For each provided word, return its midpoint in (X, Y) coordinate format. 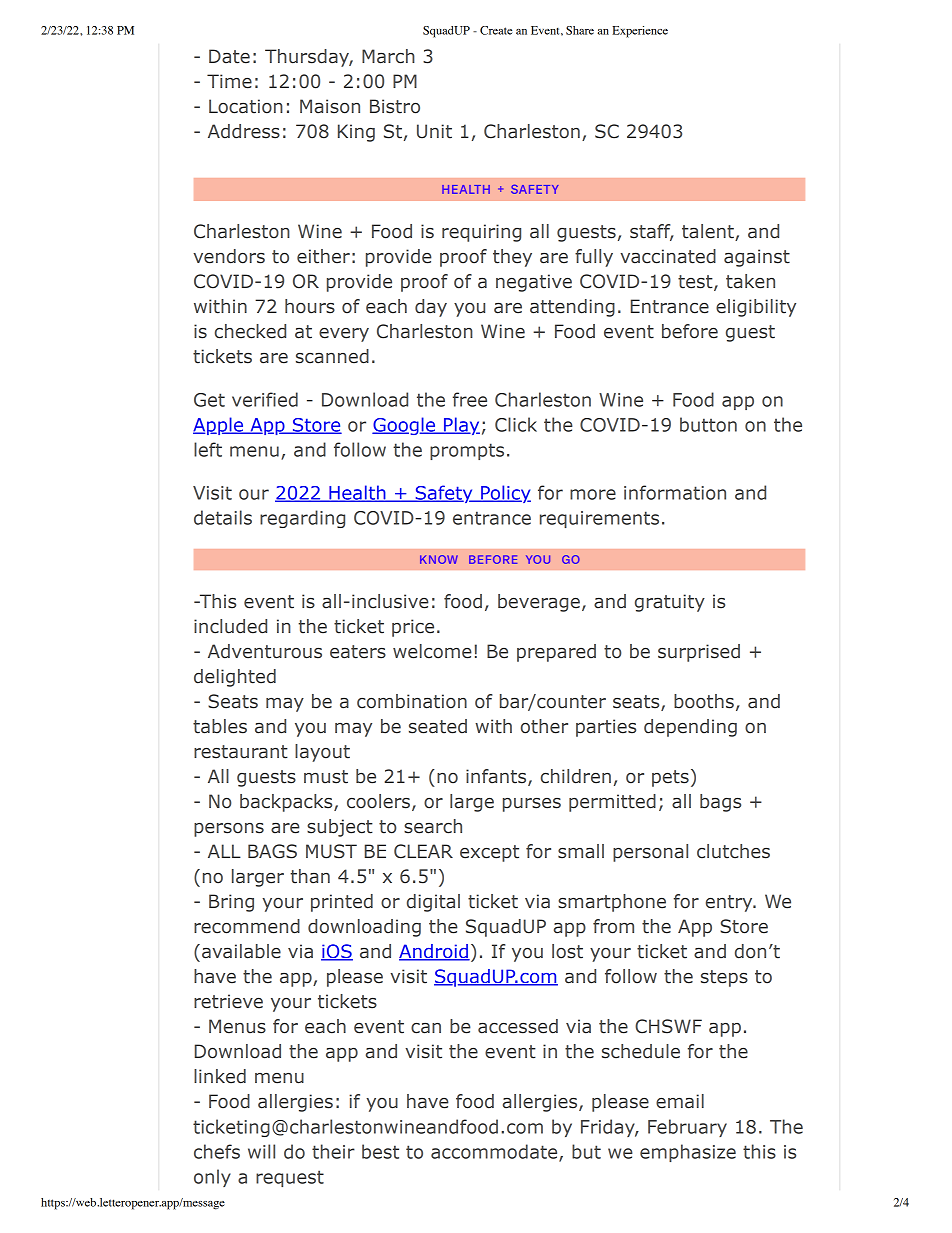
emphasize (688, 1153)
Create (496, 30)
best (380, 1151)
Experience (640, 32)
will (261, 1151)
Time (229, 81)
